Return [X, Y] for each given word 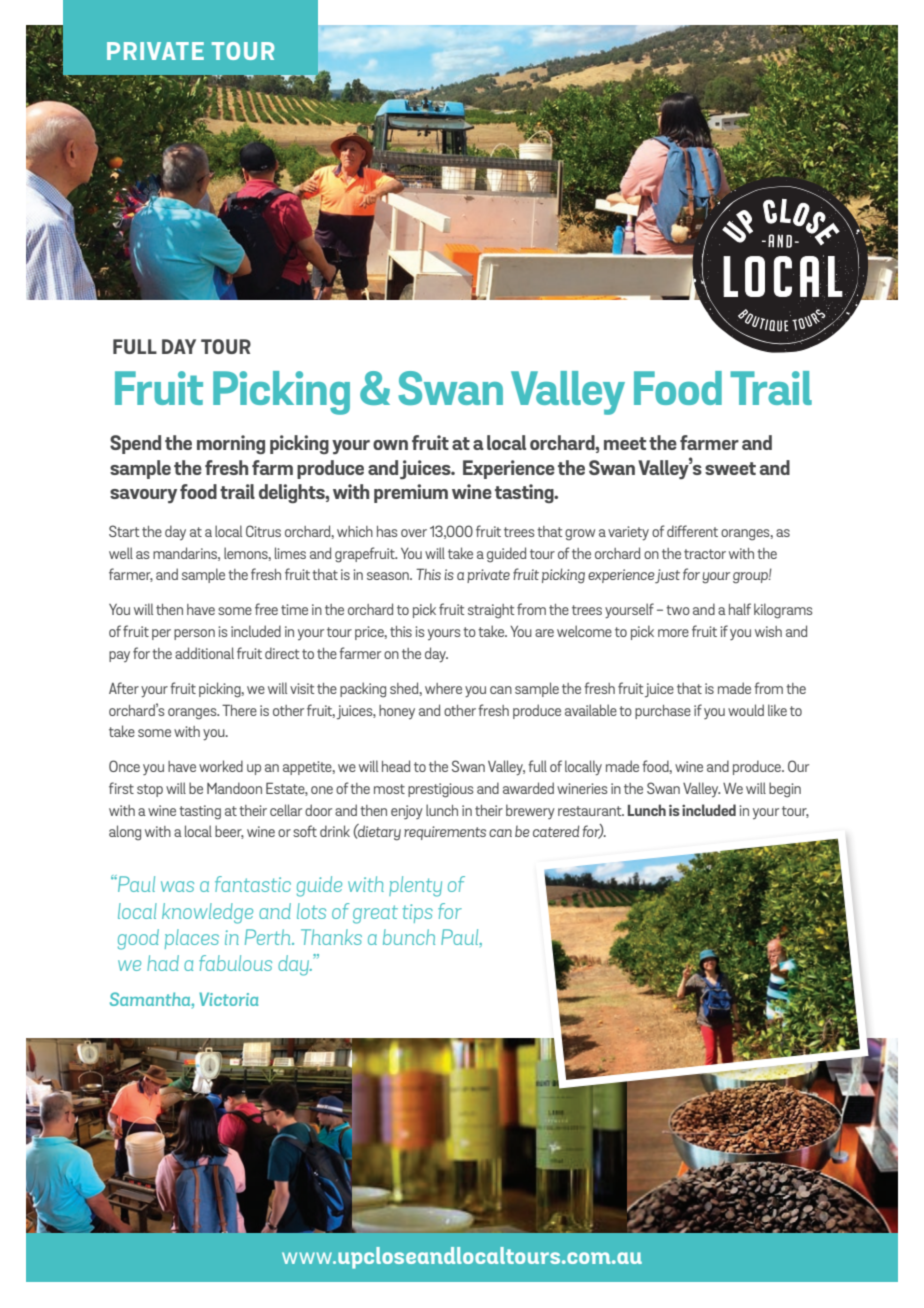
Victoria [228, 999]
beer [229, 832]
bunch [409, 937]
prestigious [440, 790]
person [194, 634]
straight [491, 611]
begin [785, 790]
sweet [730, 468]
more [673, 633]
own [390, 445]
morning [231, 444]
